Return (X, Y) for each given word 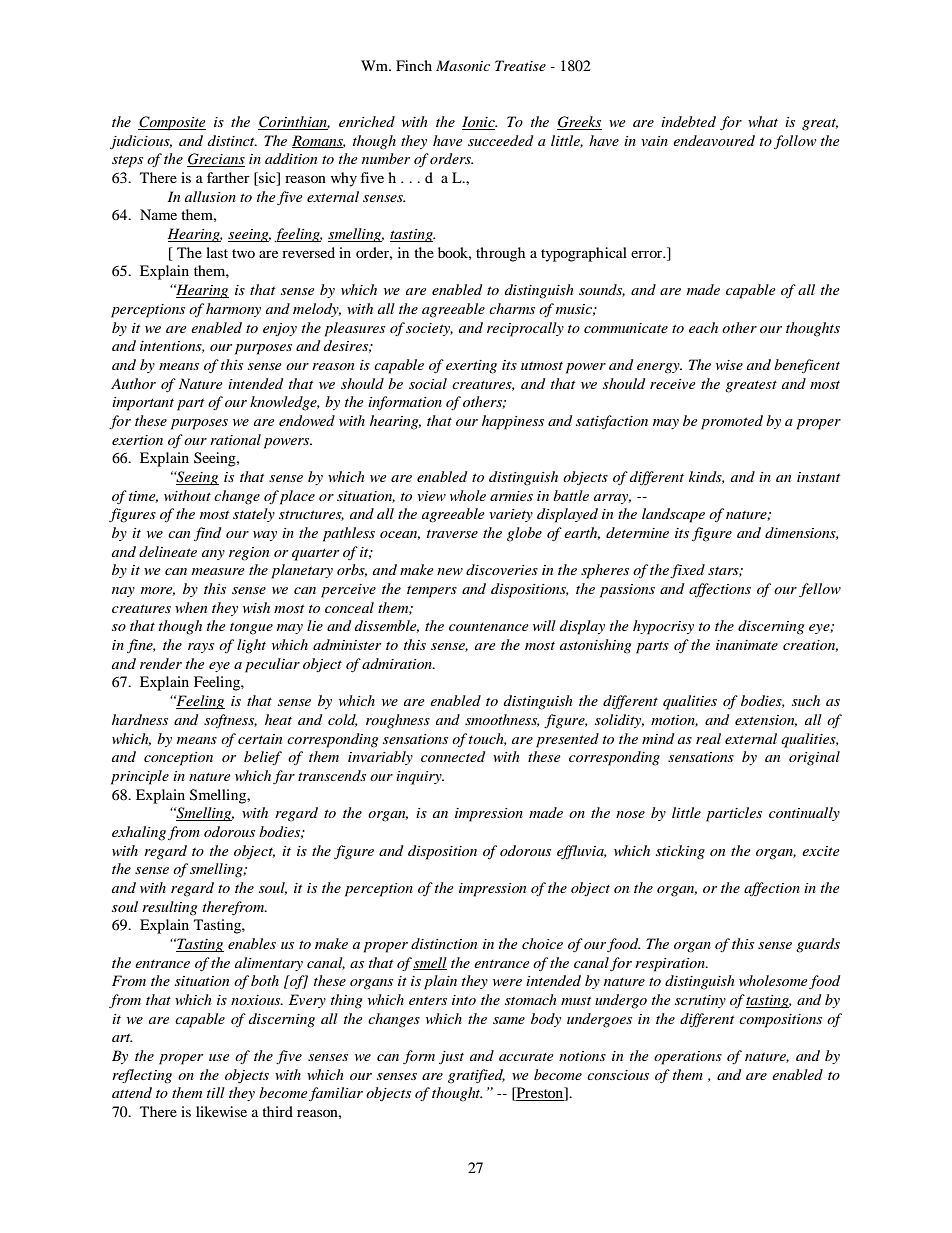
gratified (476, 1076)
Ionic (479, 123)
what (763, 121)
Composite (172, 123)
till (216, 1092)
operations (688, 1058)
